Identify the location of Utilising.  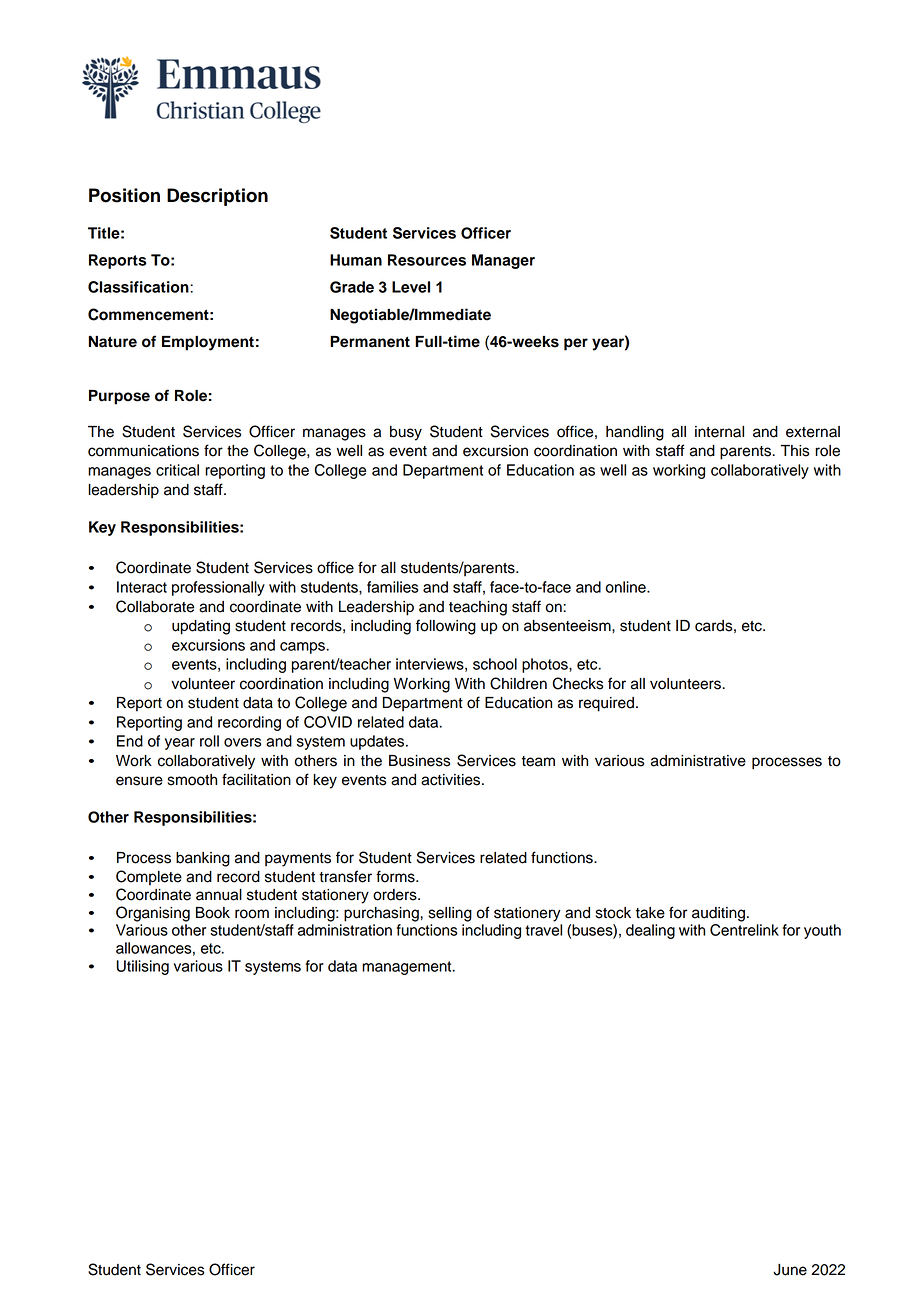
(143, 967).
